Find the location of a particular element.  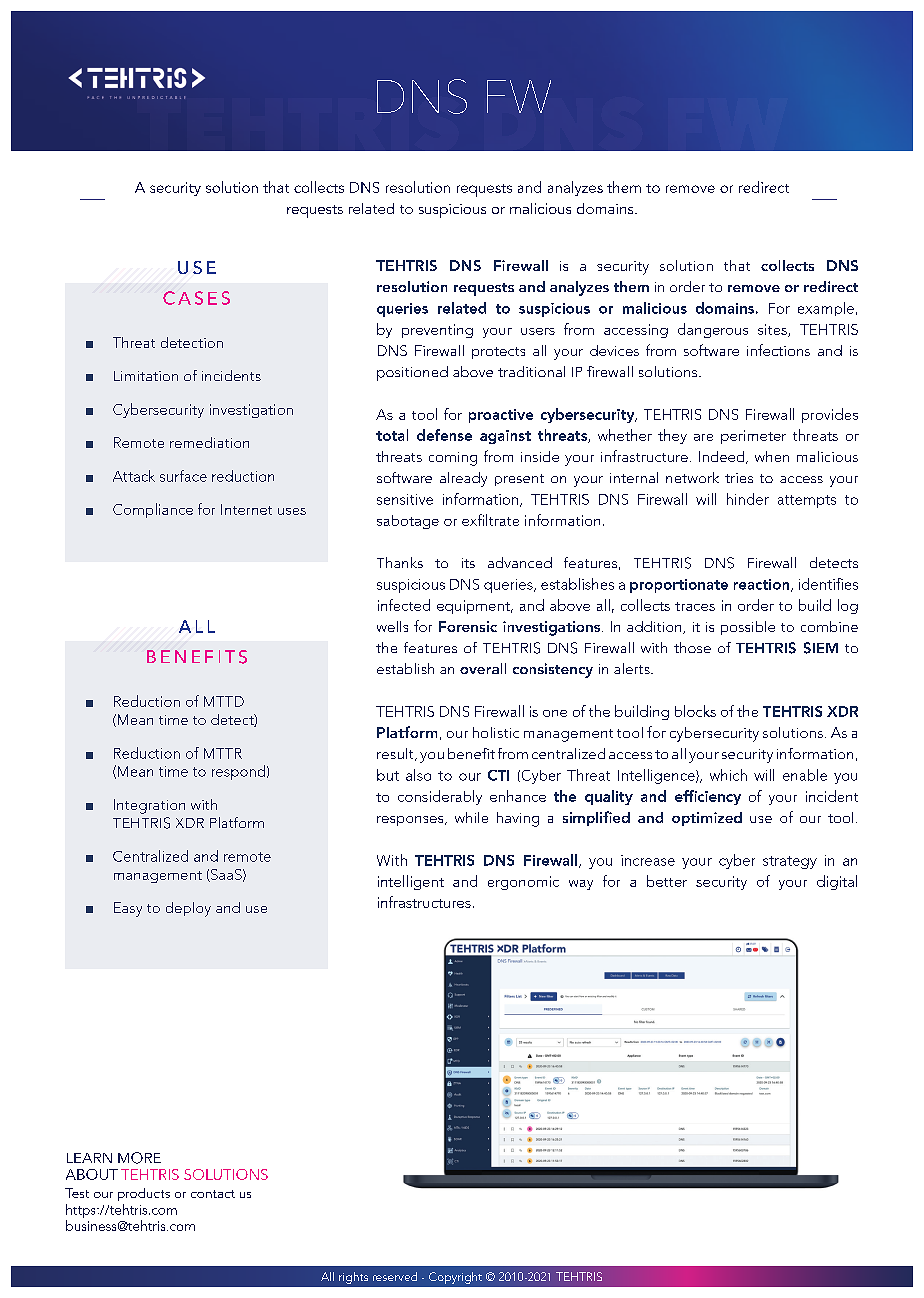

Limitation is located at coordinates (146, 376).
